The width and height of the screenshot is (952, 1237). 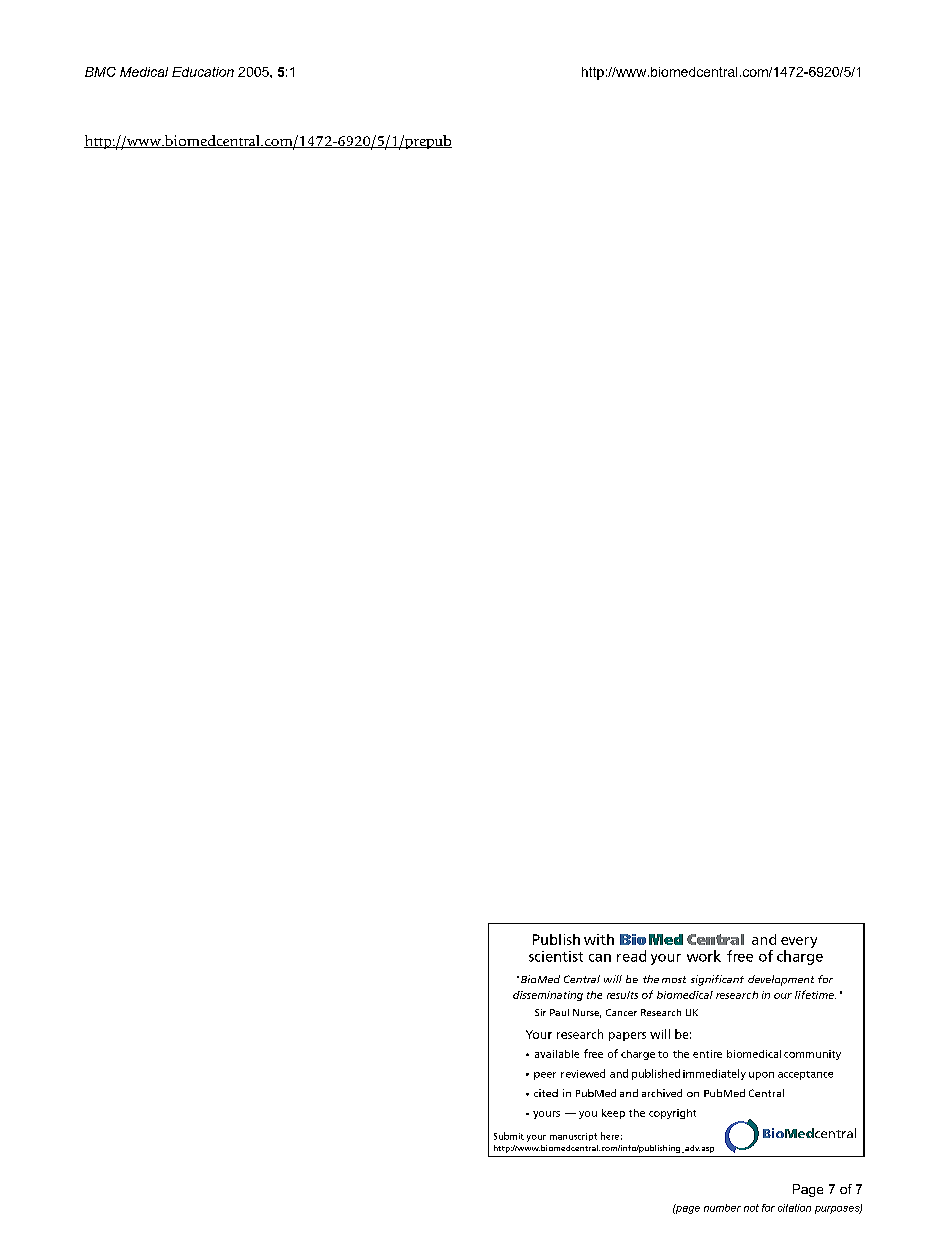 What do you see at coordinates (100, 72) in the screenshot?
I see `BMC` at bounding box center [100, 72].
